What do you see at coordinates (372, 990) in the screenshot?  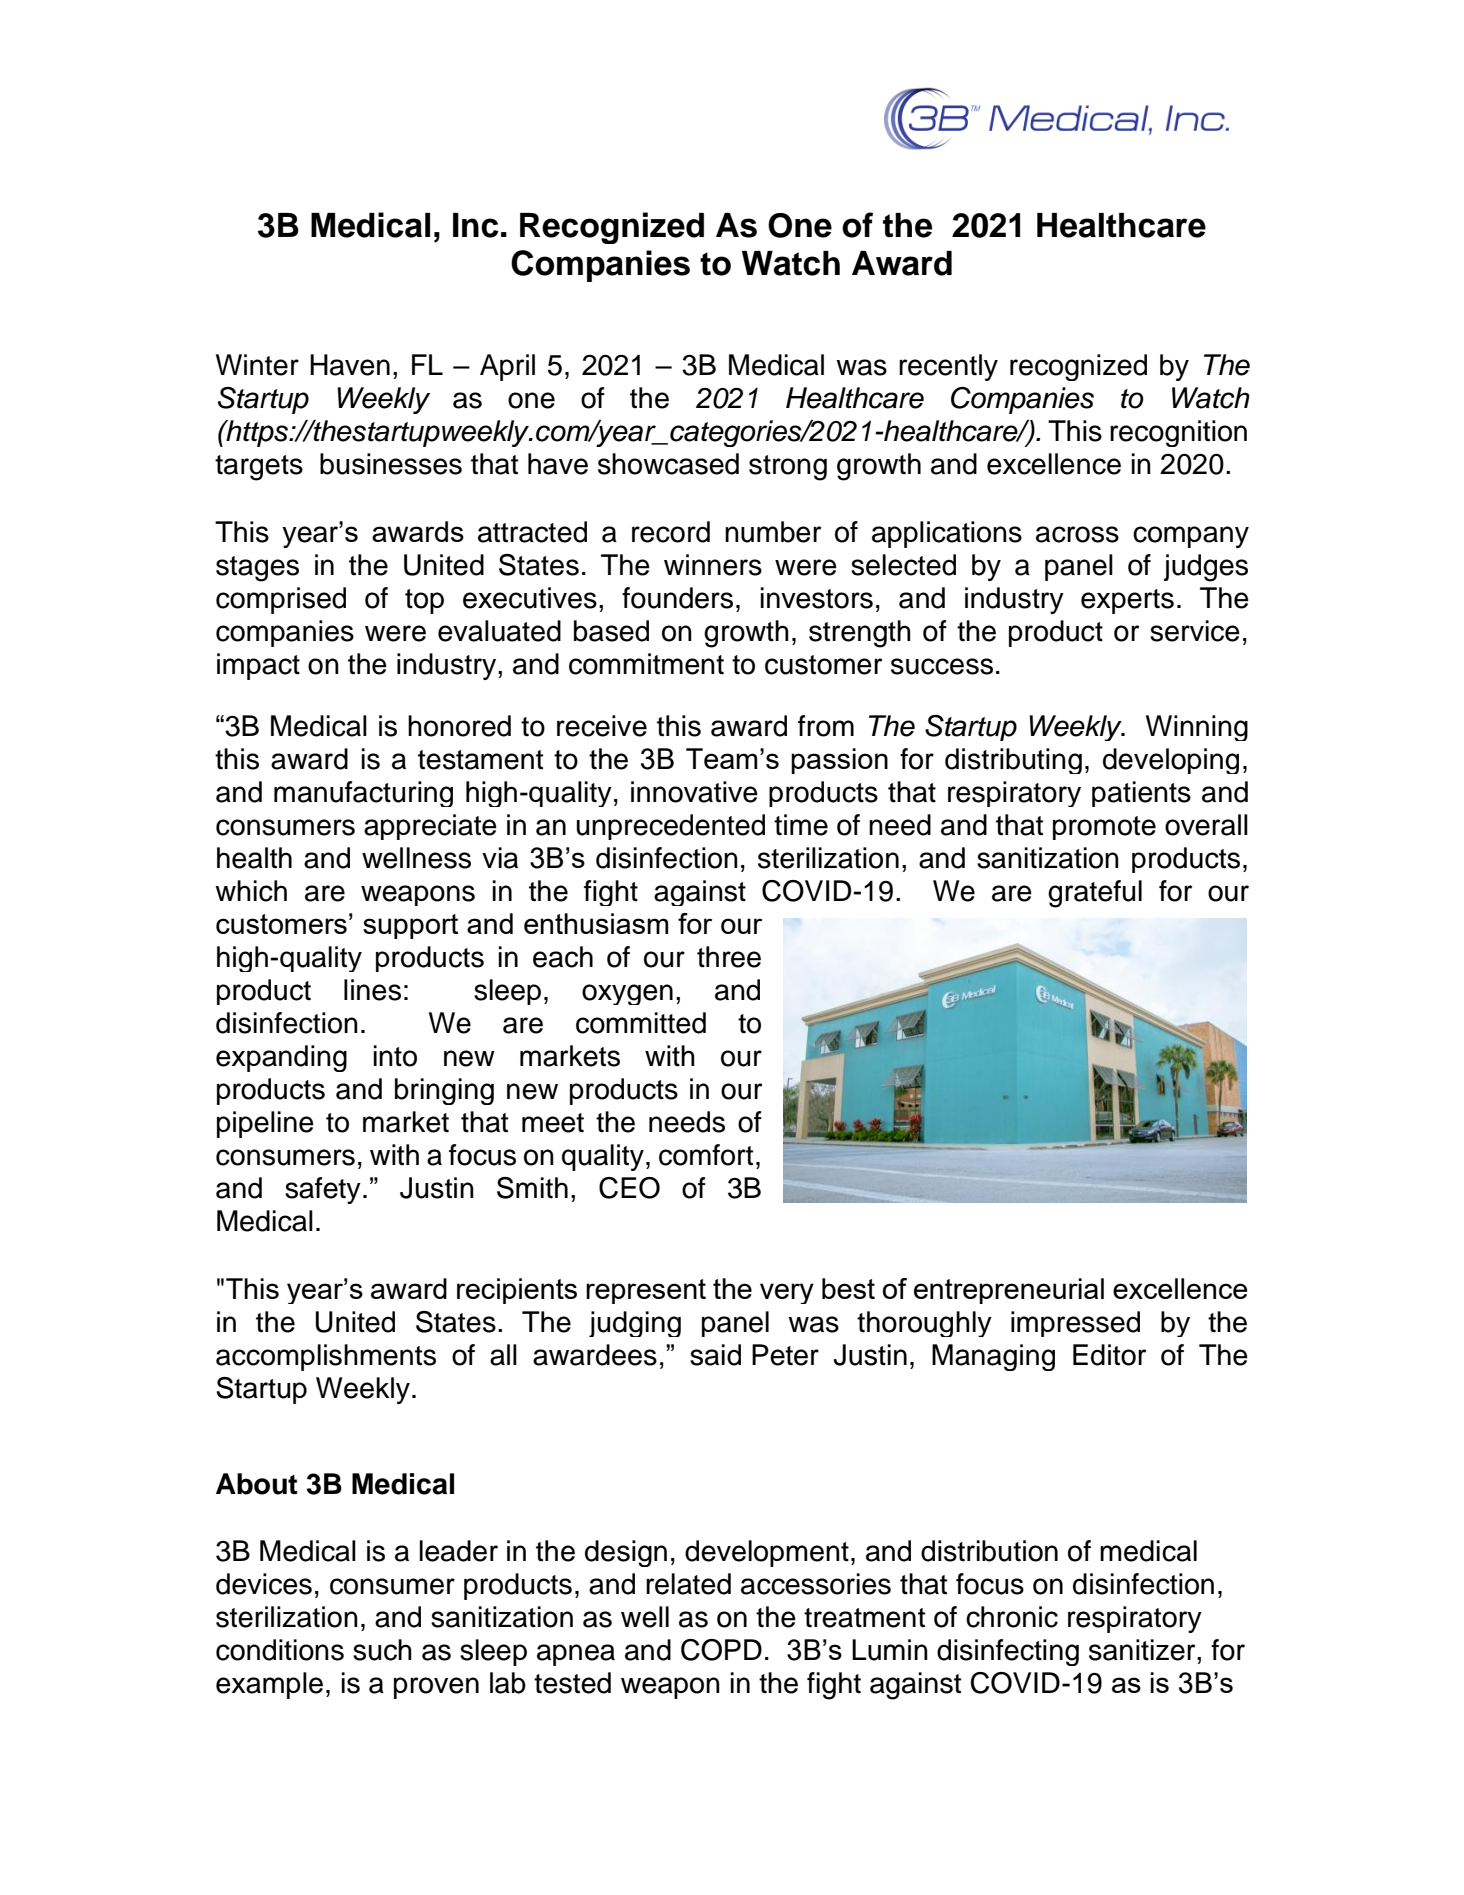 I see `lines` at bounding box center [372, 990].
